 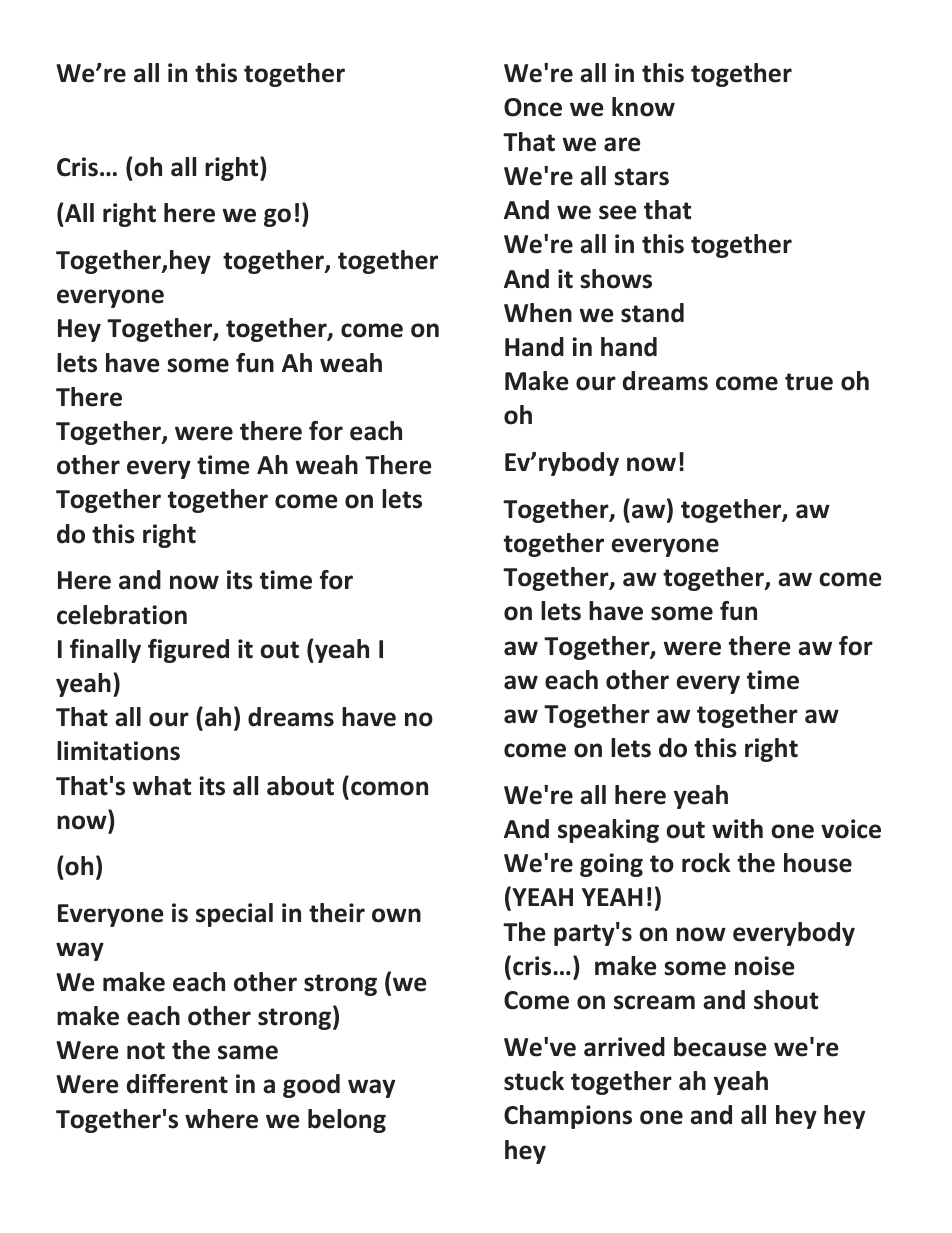 What do you see at coordinates (534, 1081) in the screenshot?
I see `stuck` at bounding box center [534, 1081].
